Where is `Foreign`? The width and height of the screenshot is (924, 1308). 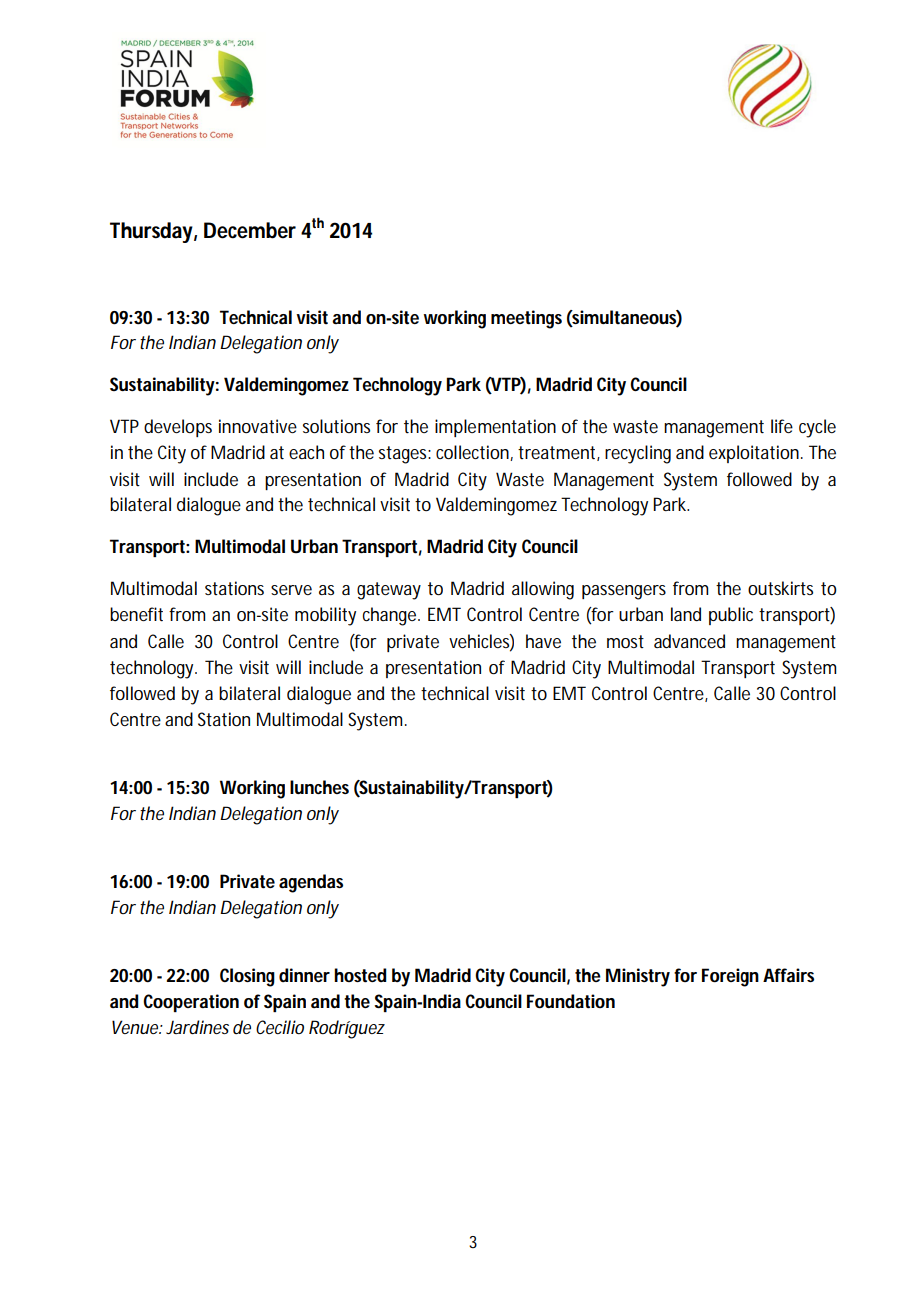
Foreign is located at coordinates (730, 977).
